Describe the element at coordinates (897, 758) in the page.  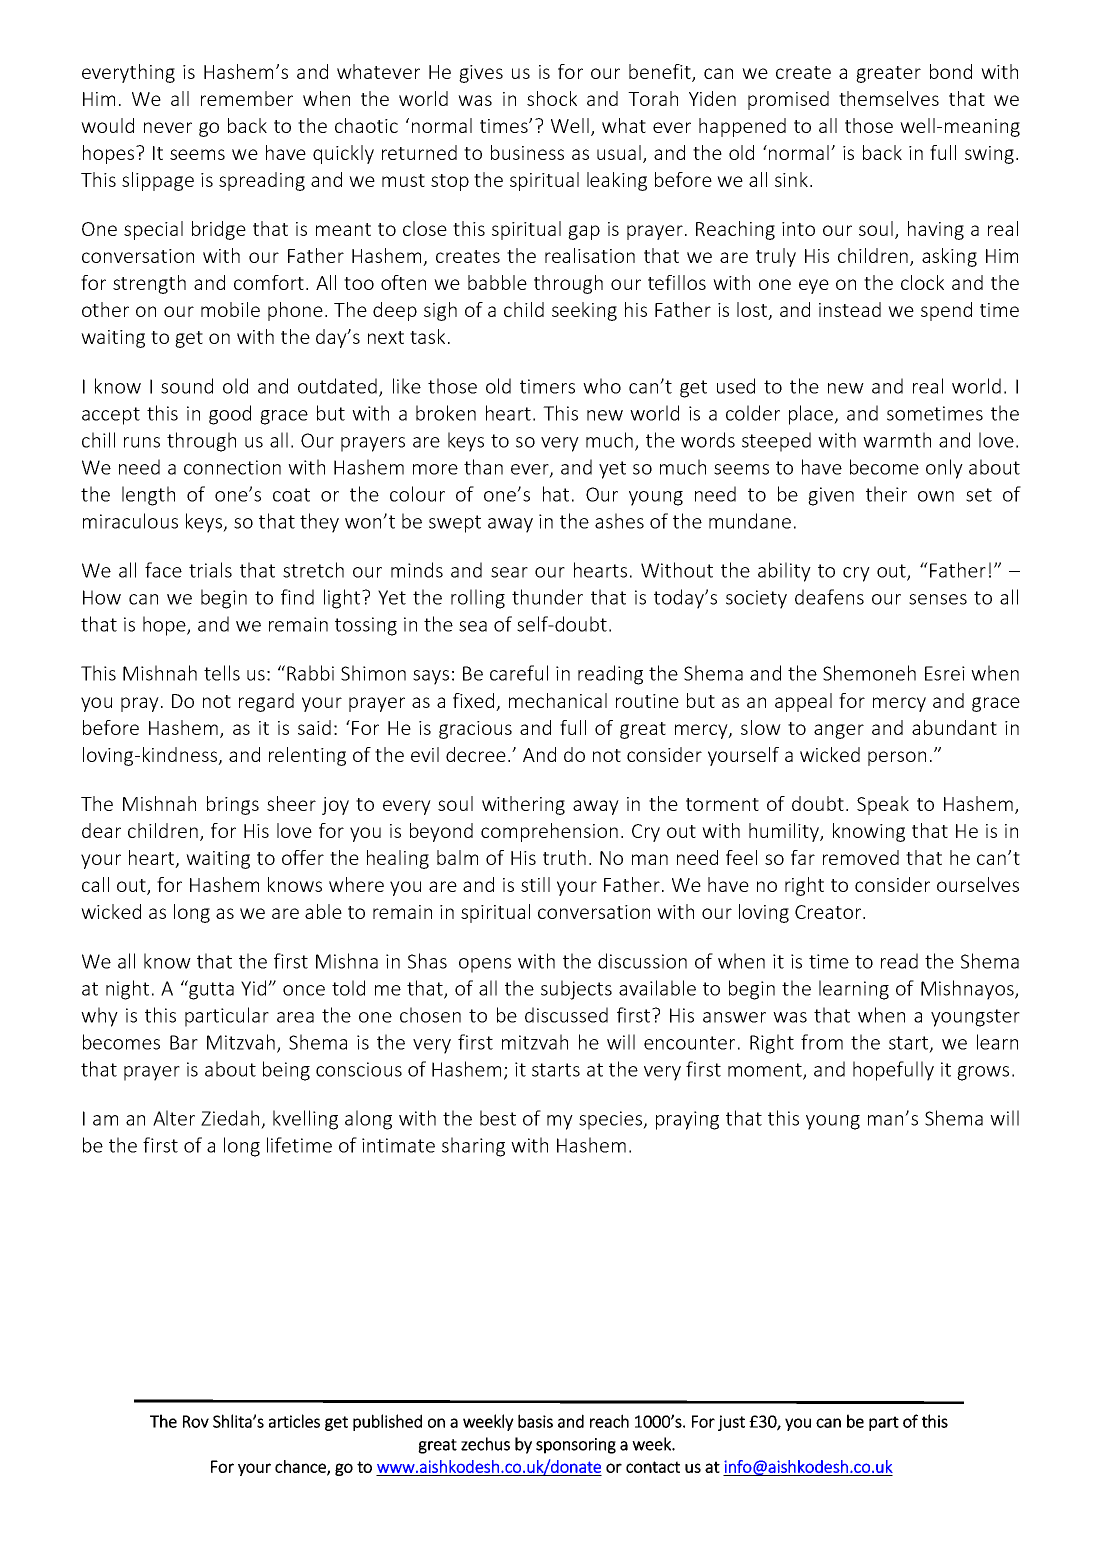
I see `person` at that location.
